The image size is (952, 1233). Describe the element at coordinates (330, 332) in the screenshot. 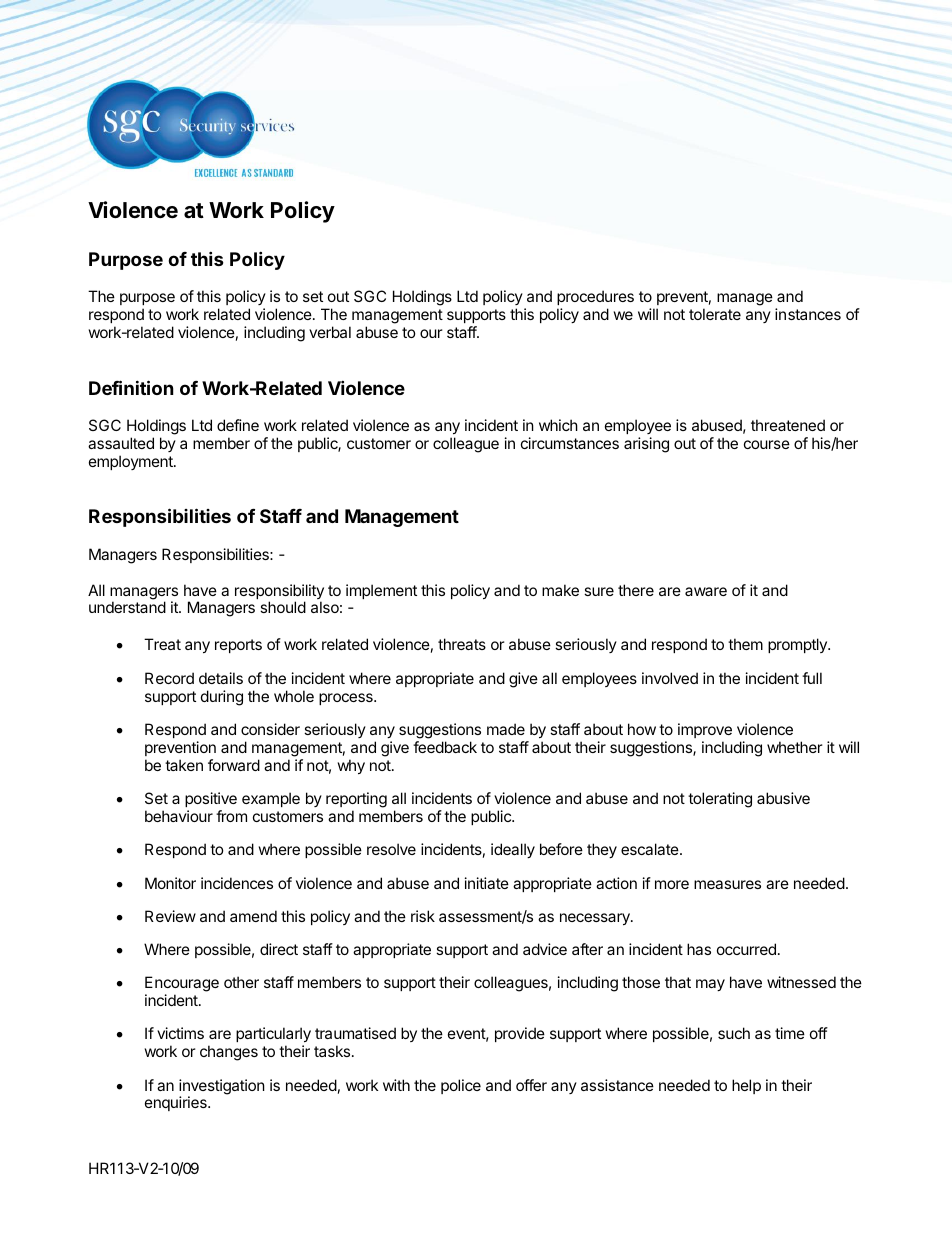

I see `verbal` at that location.
